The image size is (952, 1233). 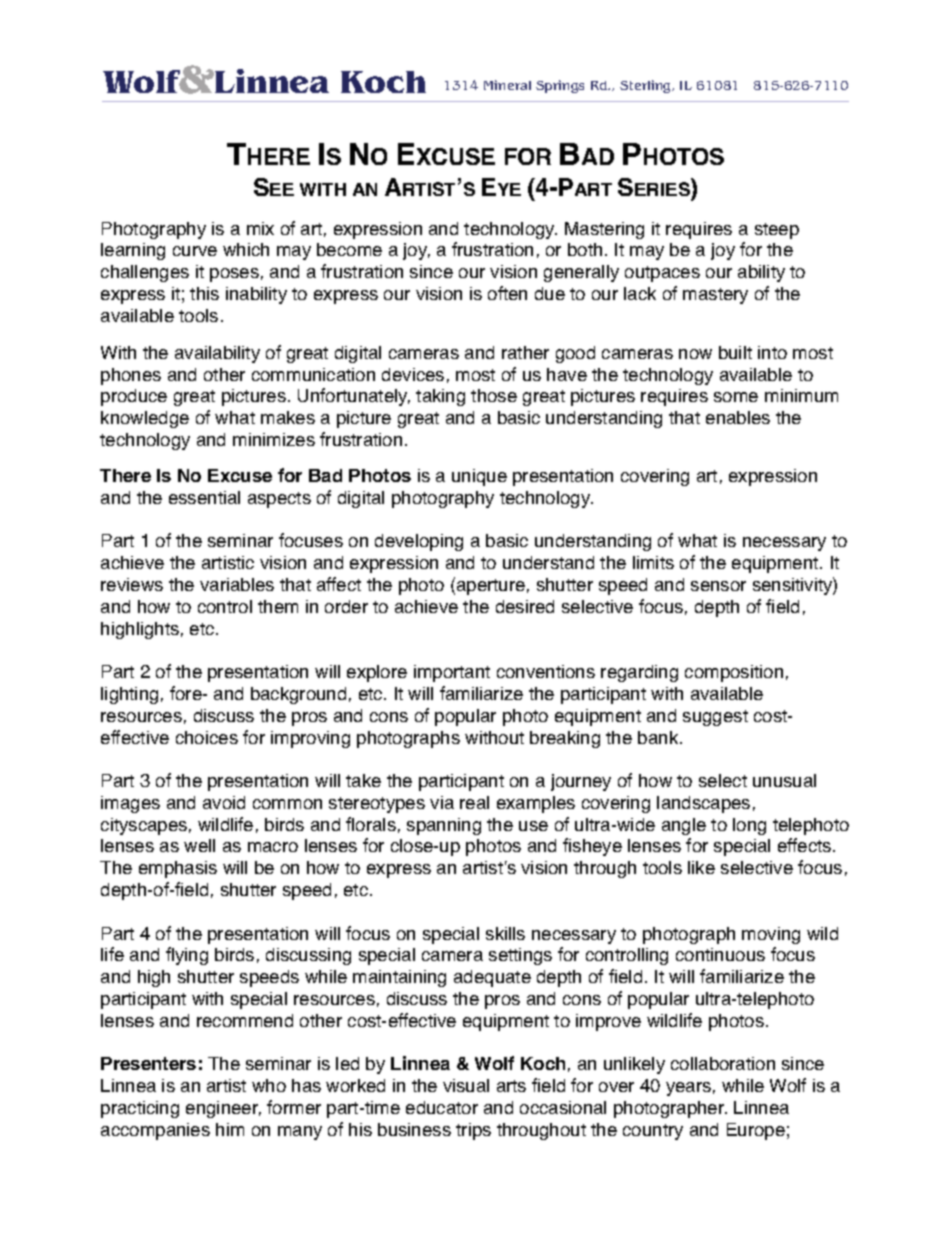 I want to click on built, so click(x=735, y=352).
